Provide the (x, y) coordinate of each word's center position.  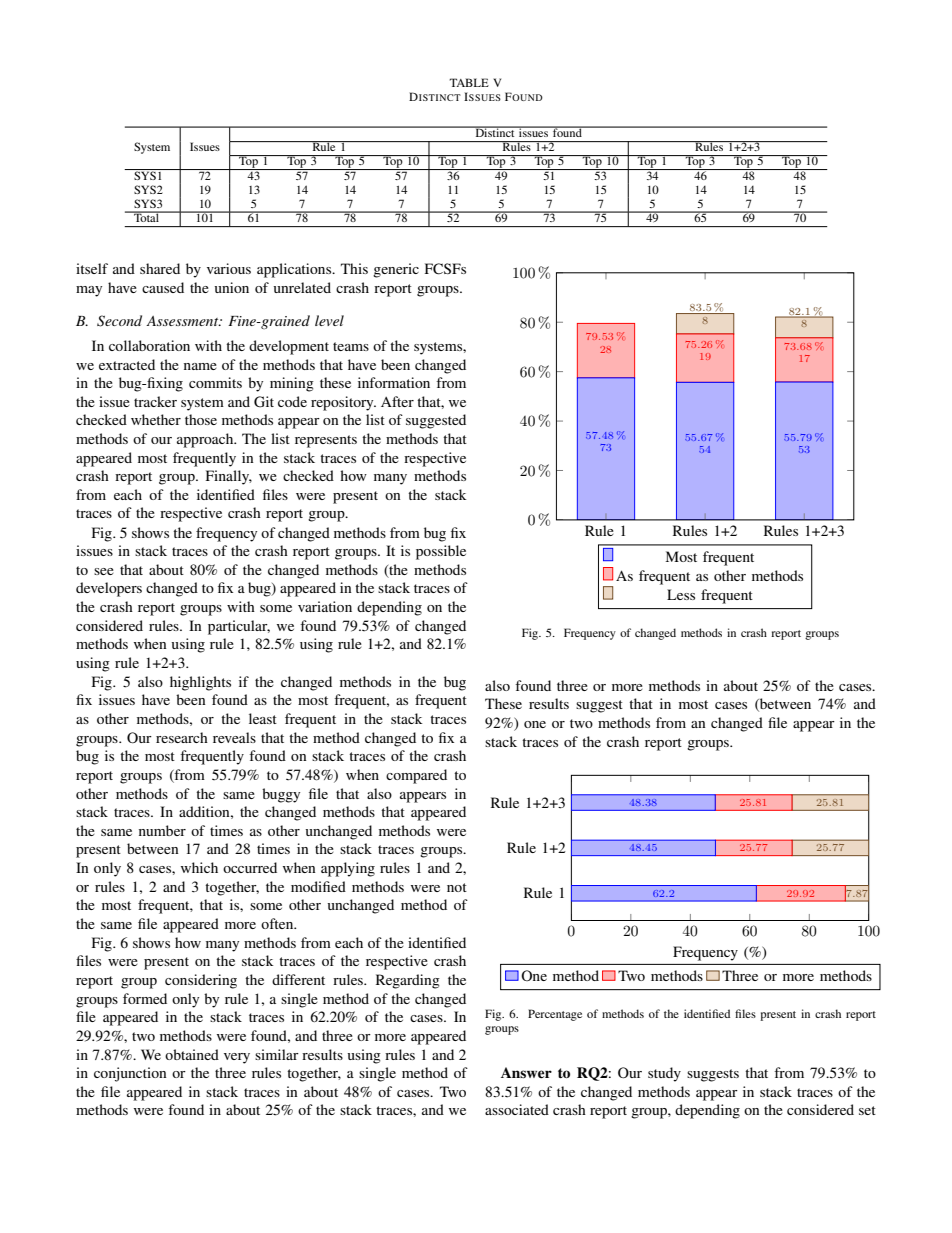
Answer (526, 1073)
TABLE (469, 82)
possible (441, 552)
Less (681, 594)
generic (396, 270)
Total (146, 216)
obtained (192, 1054)
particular (239, 627)
